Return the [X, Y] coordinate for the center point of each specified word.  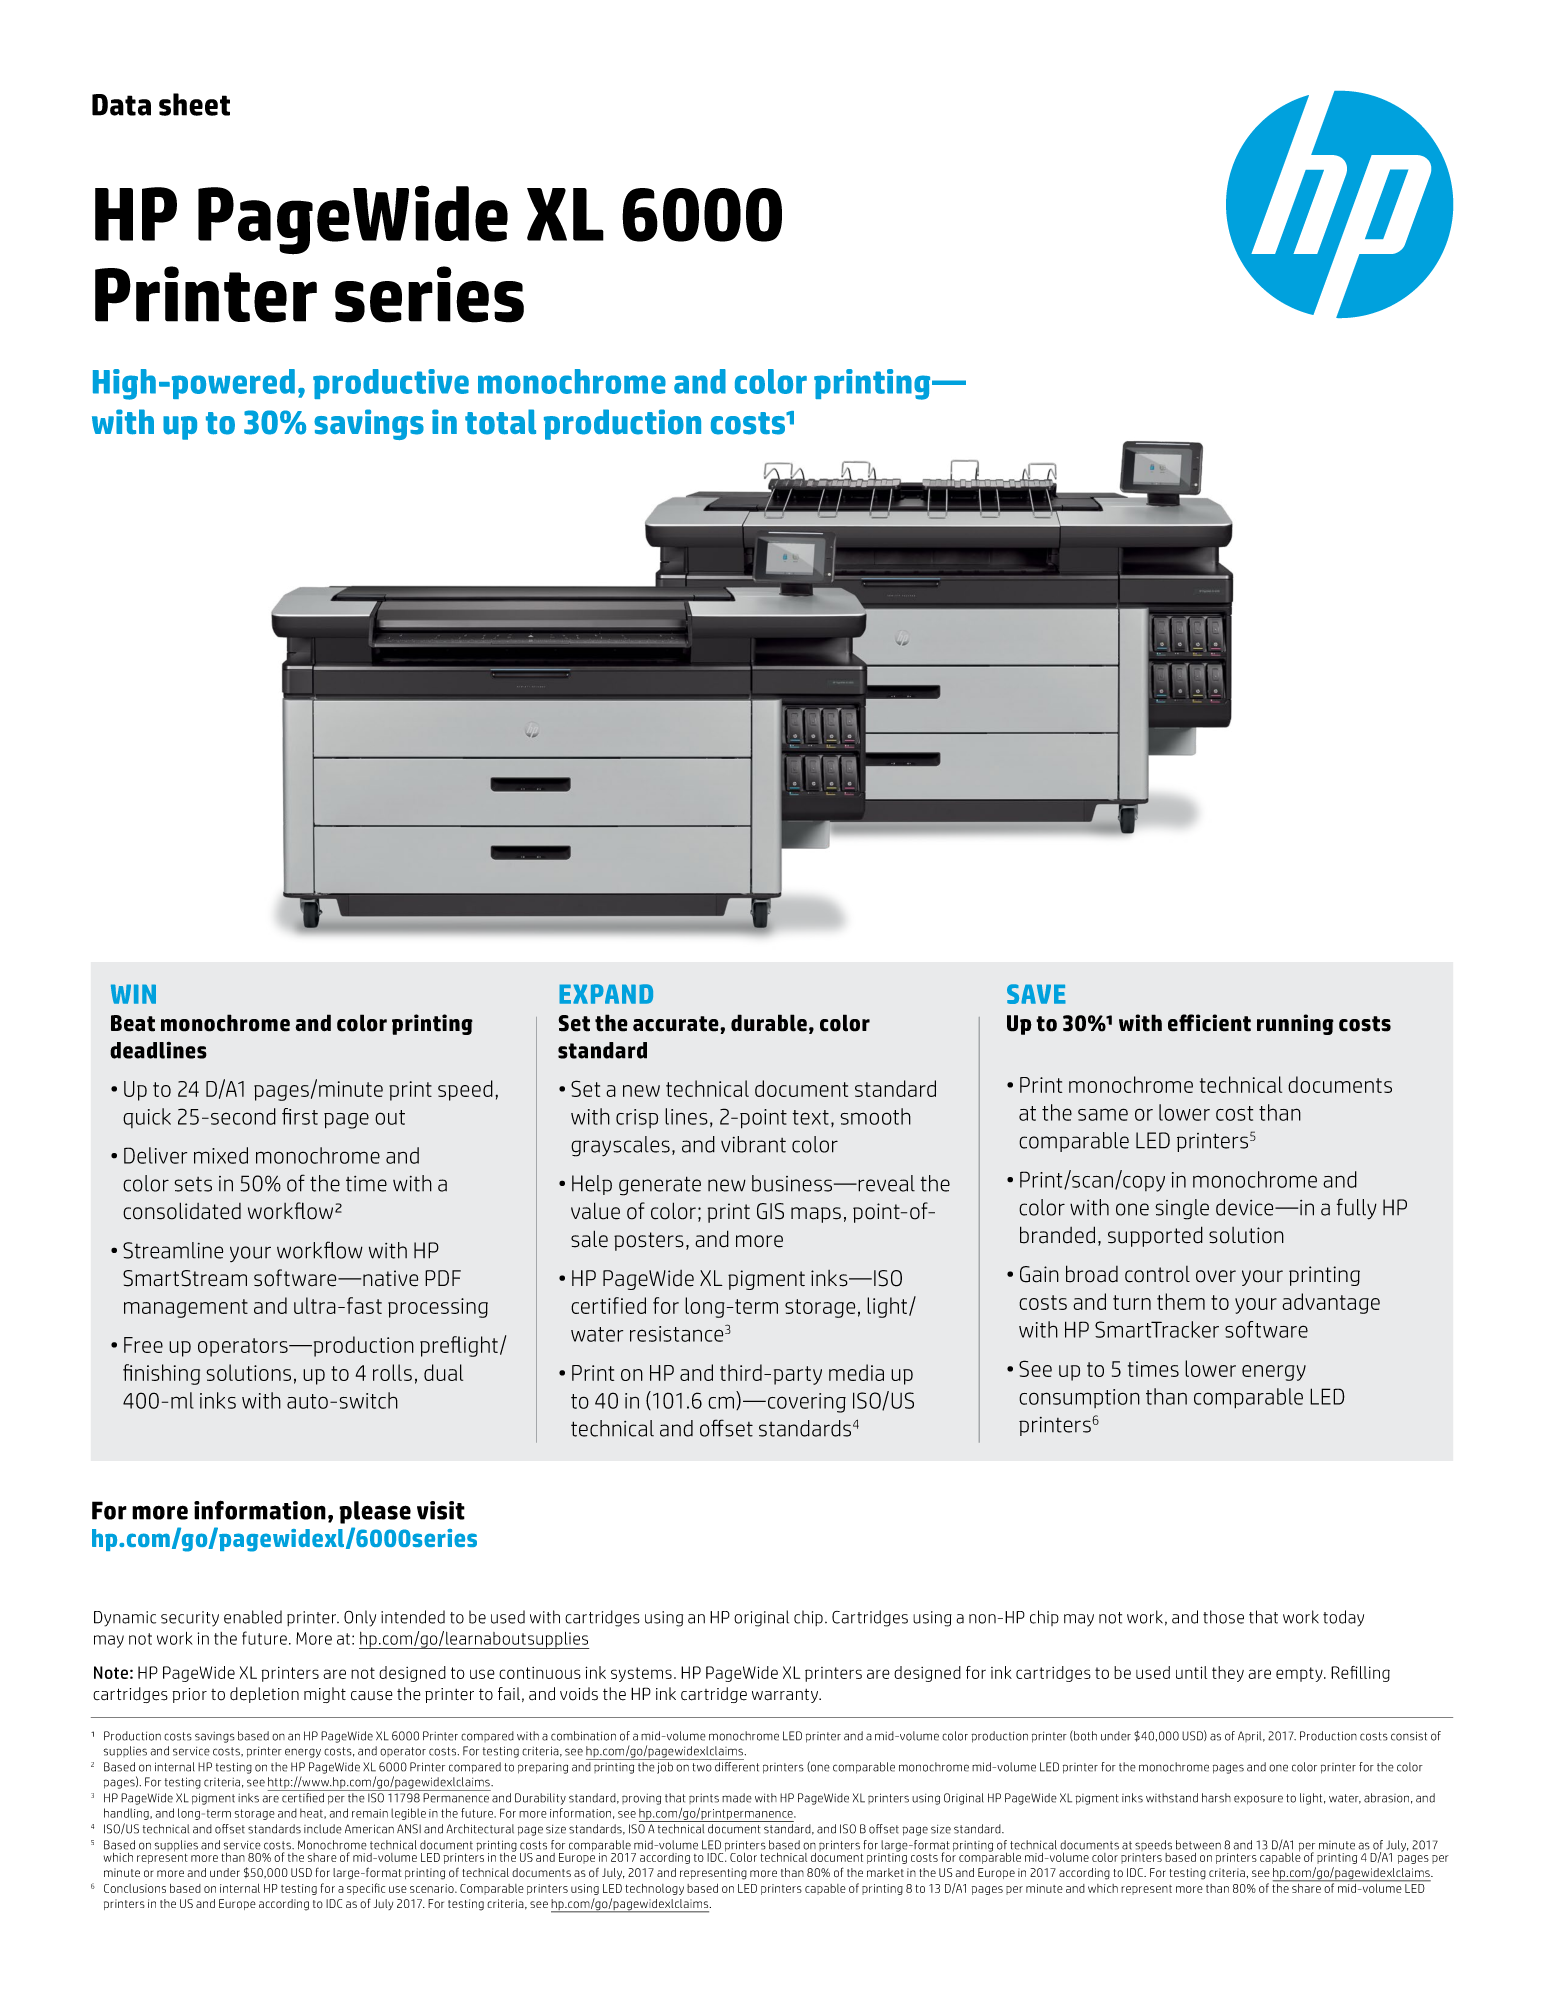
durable [769, 1023]
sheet [194, 104]
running [1295, 1024]
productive [391, 384]
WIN [133, 994]
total [500, 422]
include [323, 1829]
